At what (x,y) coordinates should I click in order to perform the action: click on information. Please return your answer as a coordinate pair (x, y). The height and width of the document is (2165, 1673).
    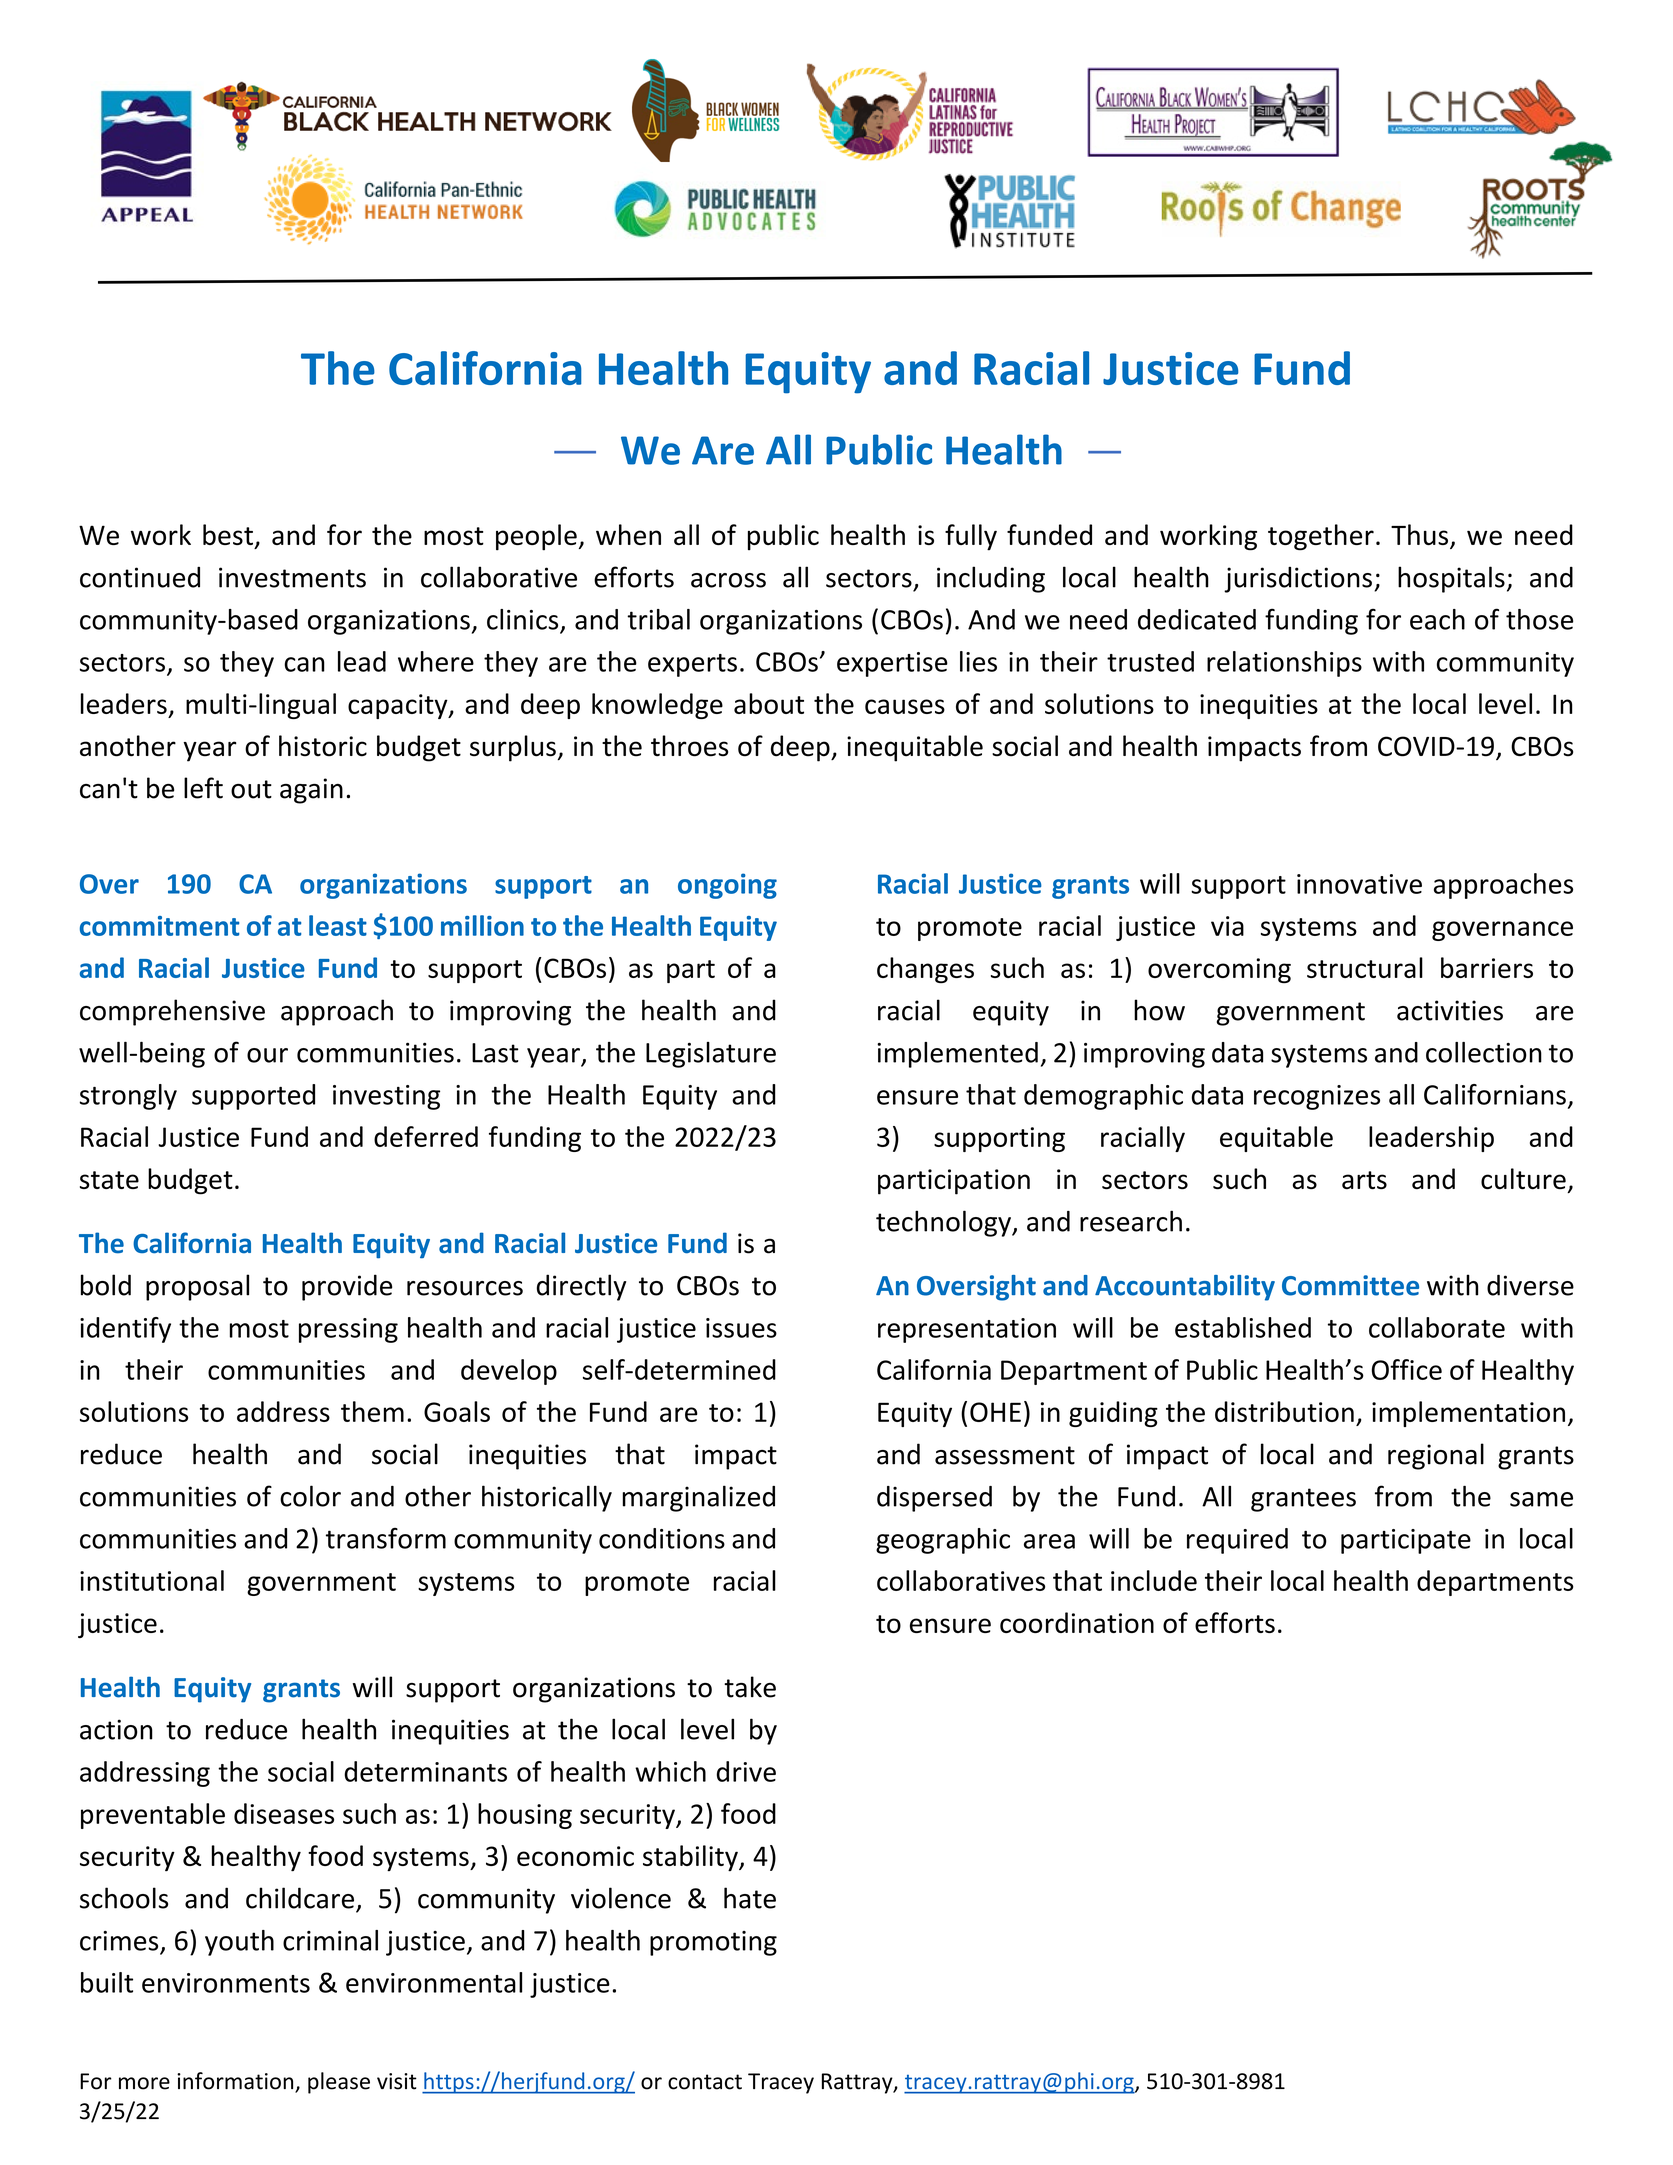
    Looking at the image, I should click on (236, 2082).
